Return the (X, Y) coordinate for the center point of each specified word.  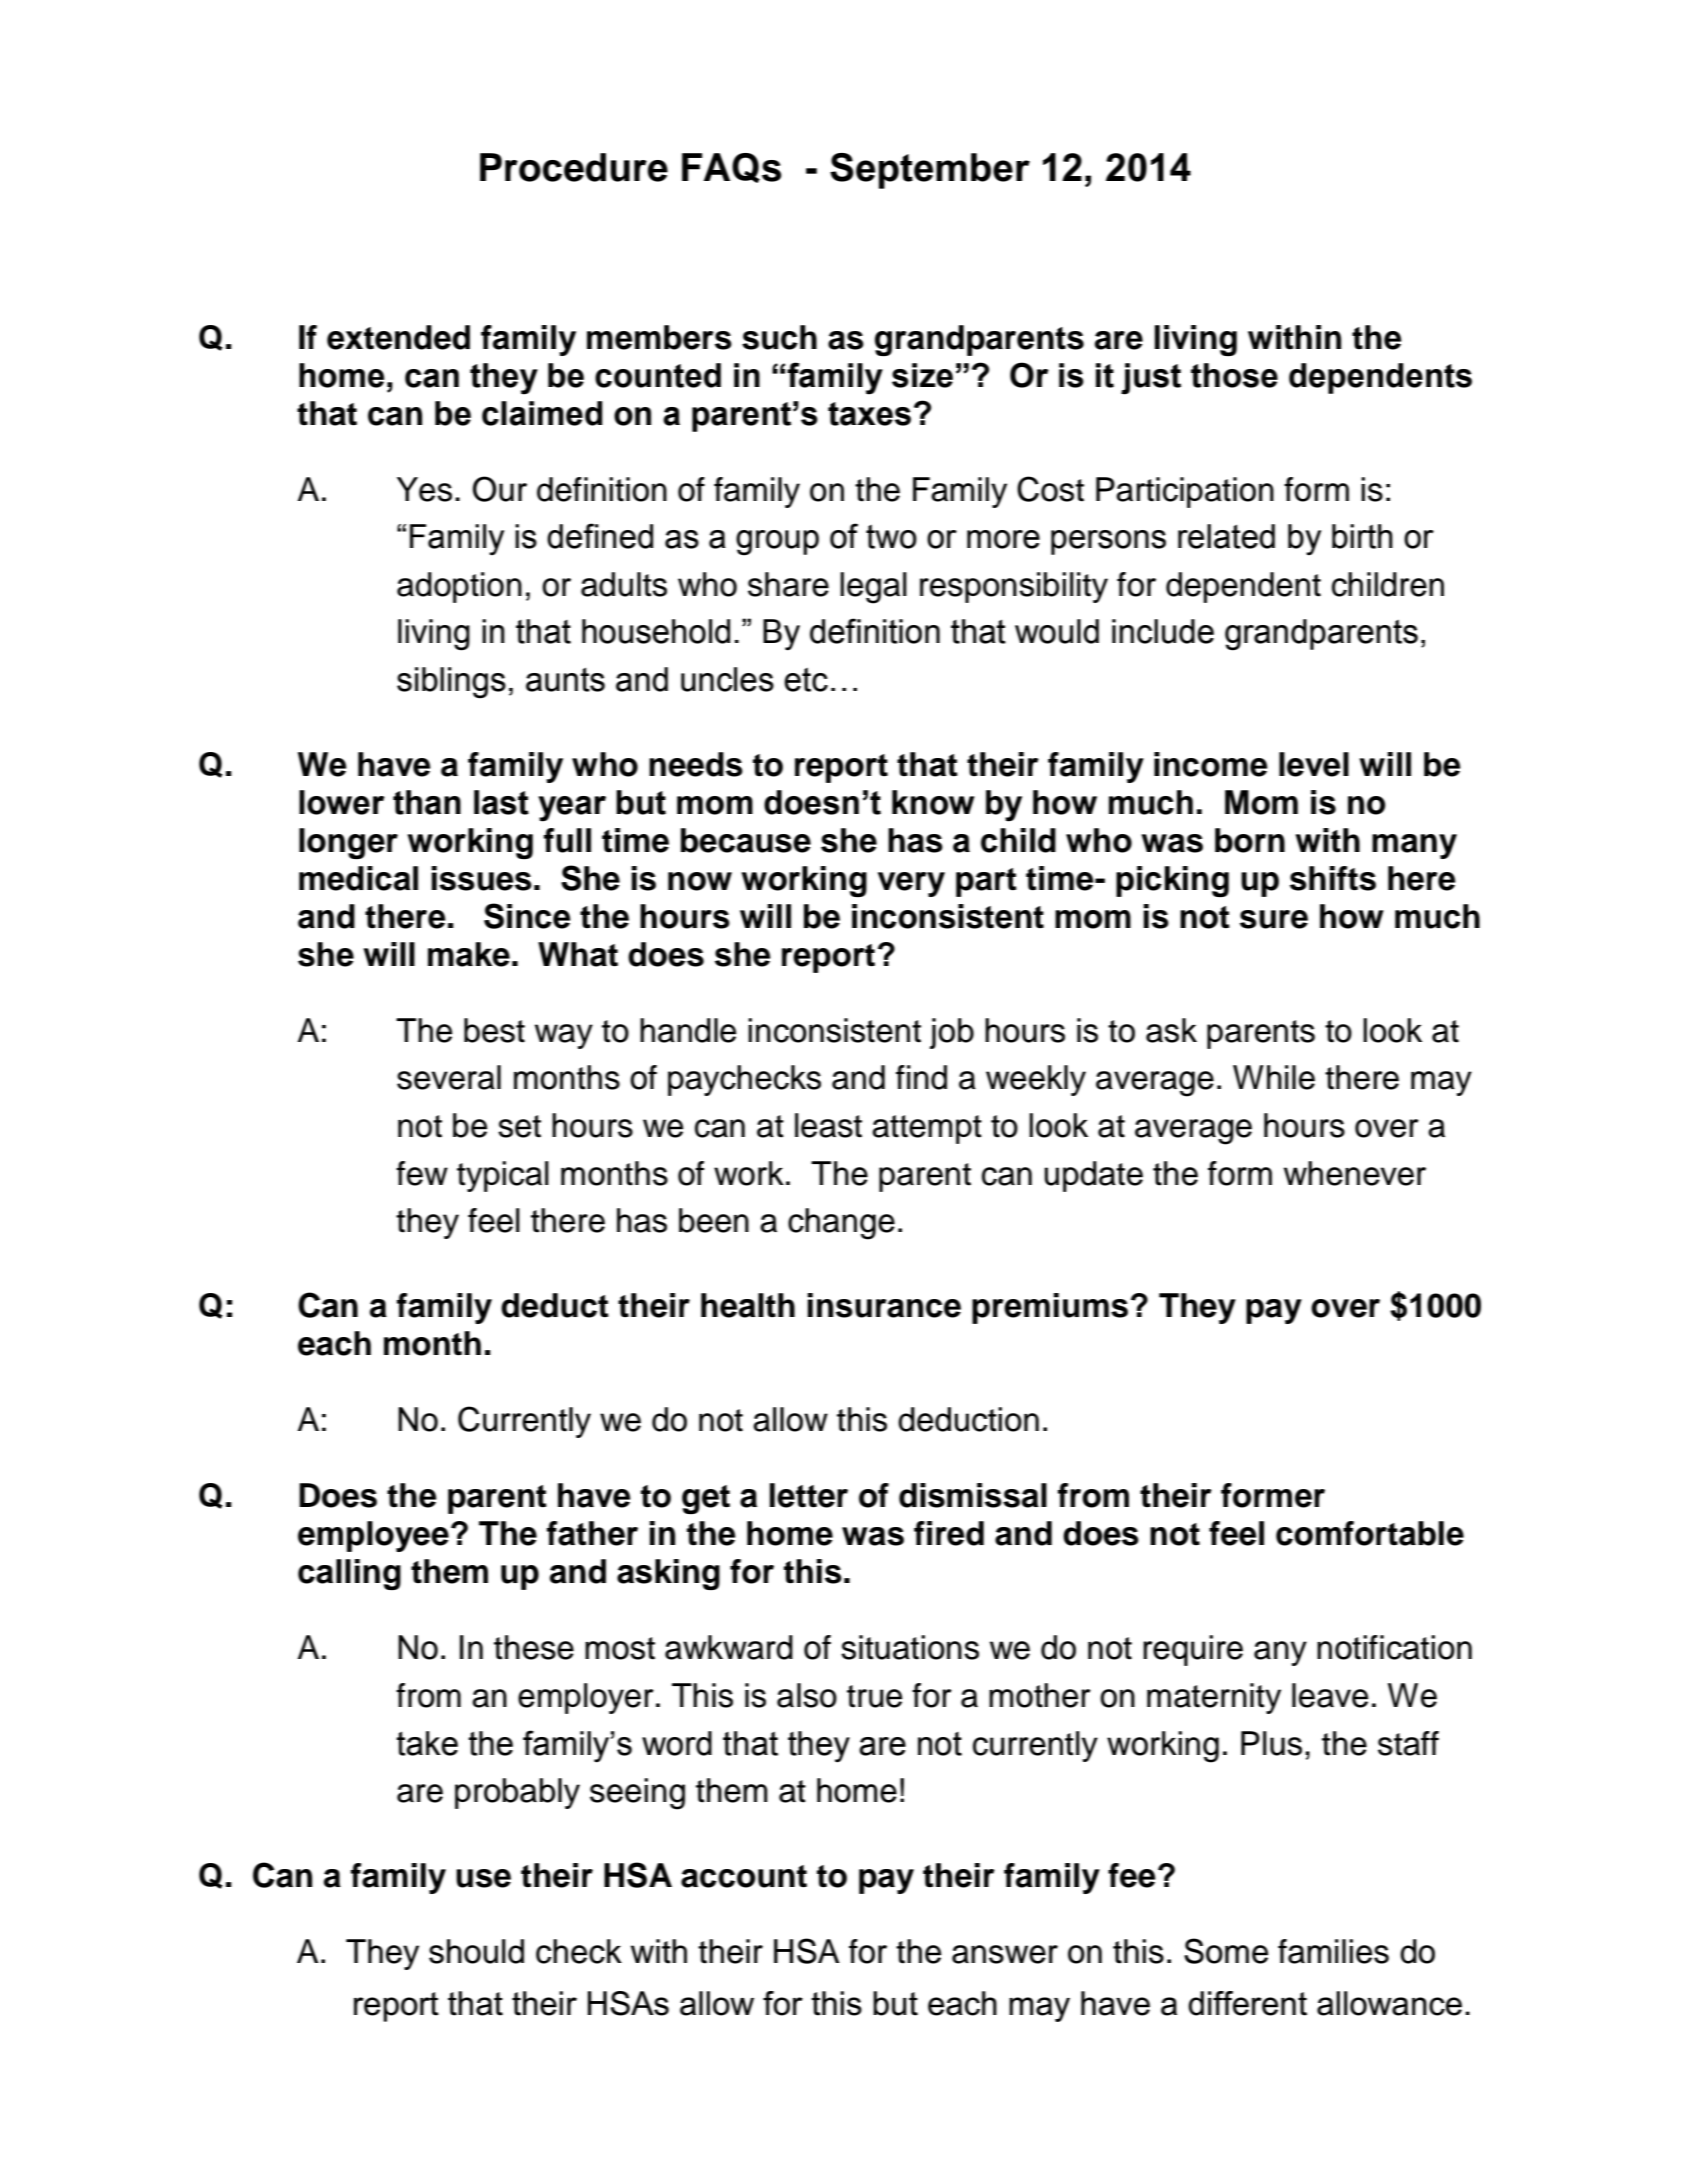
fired (949, 1533)
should (476, 1951)
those (1234, 375)
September (930, 171)
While (1274, 1077)
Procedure (574, 167)
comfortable (1370, 1533)
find (921, 1077)
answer (1005, 1954)
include (1163, 631)
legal (873, 588)
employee (373, 1536)
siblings (451, 683)
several (449, 1077)
